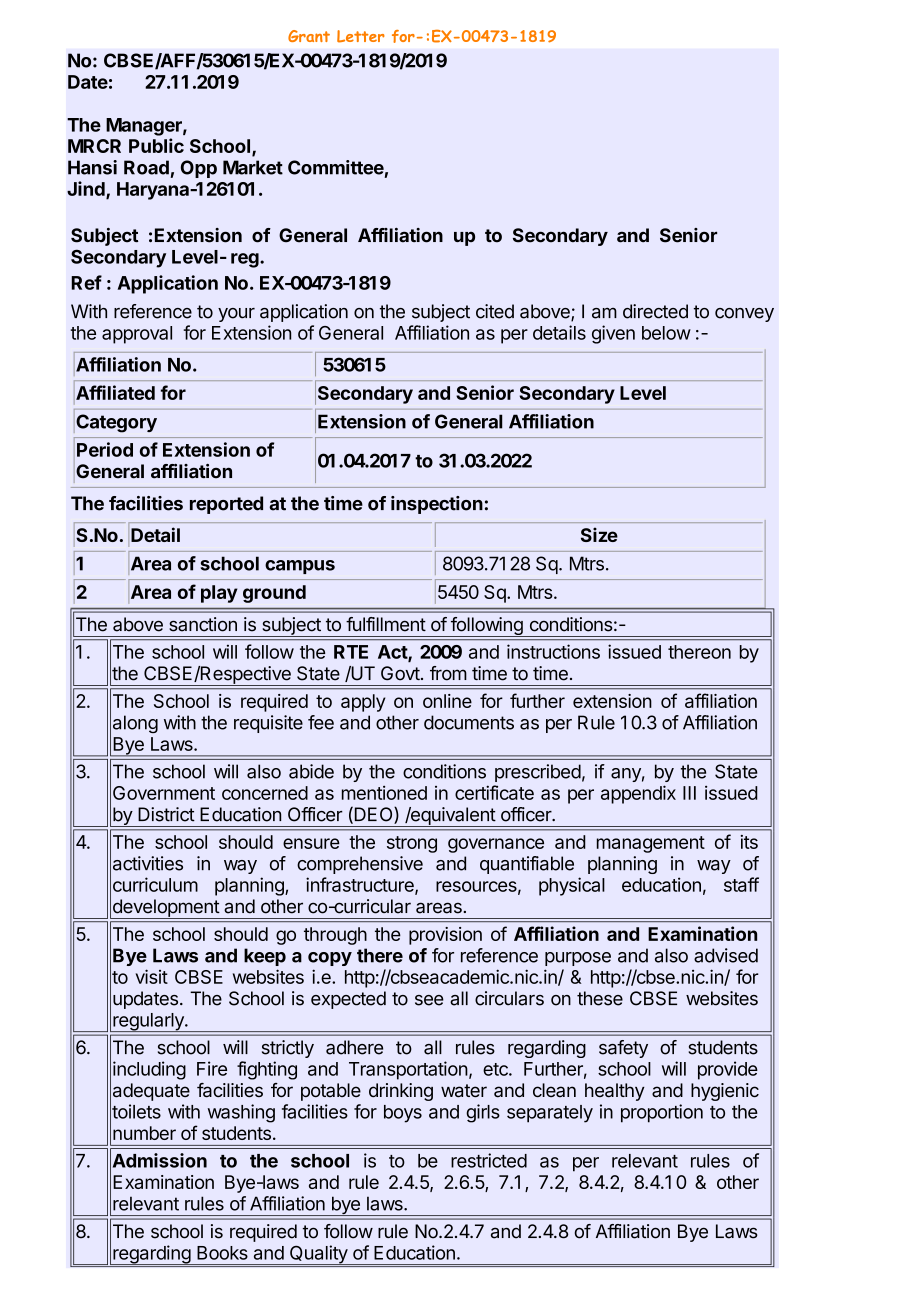 Image resolution: width=924 pixels, height=1307 pixels. I want to click on Public, so click(156, 145).
